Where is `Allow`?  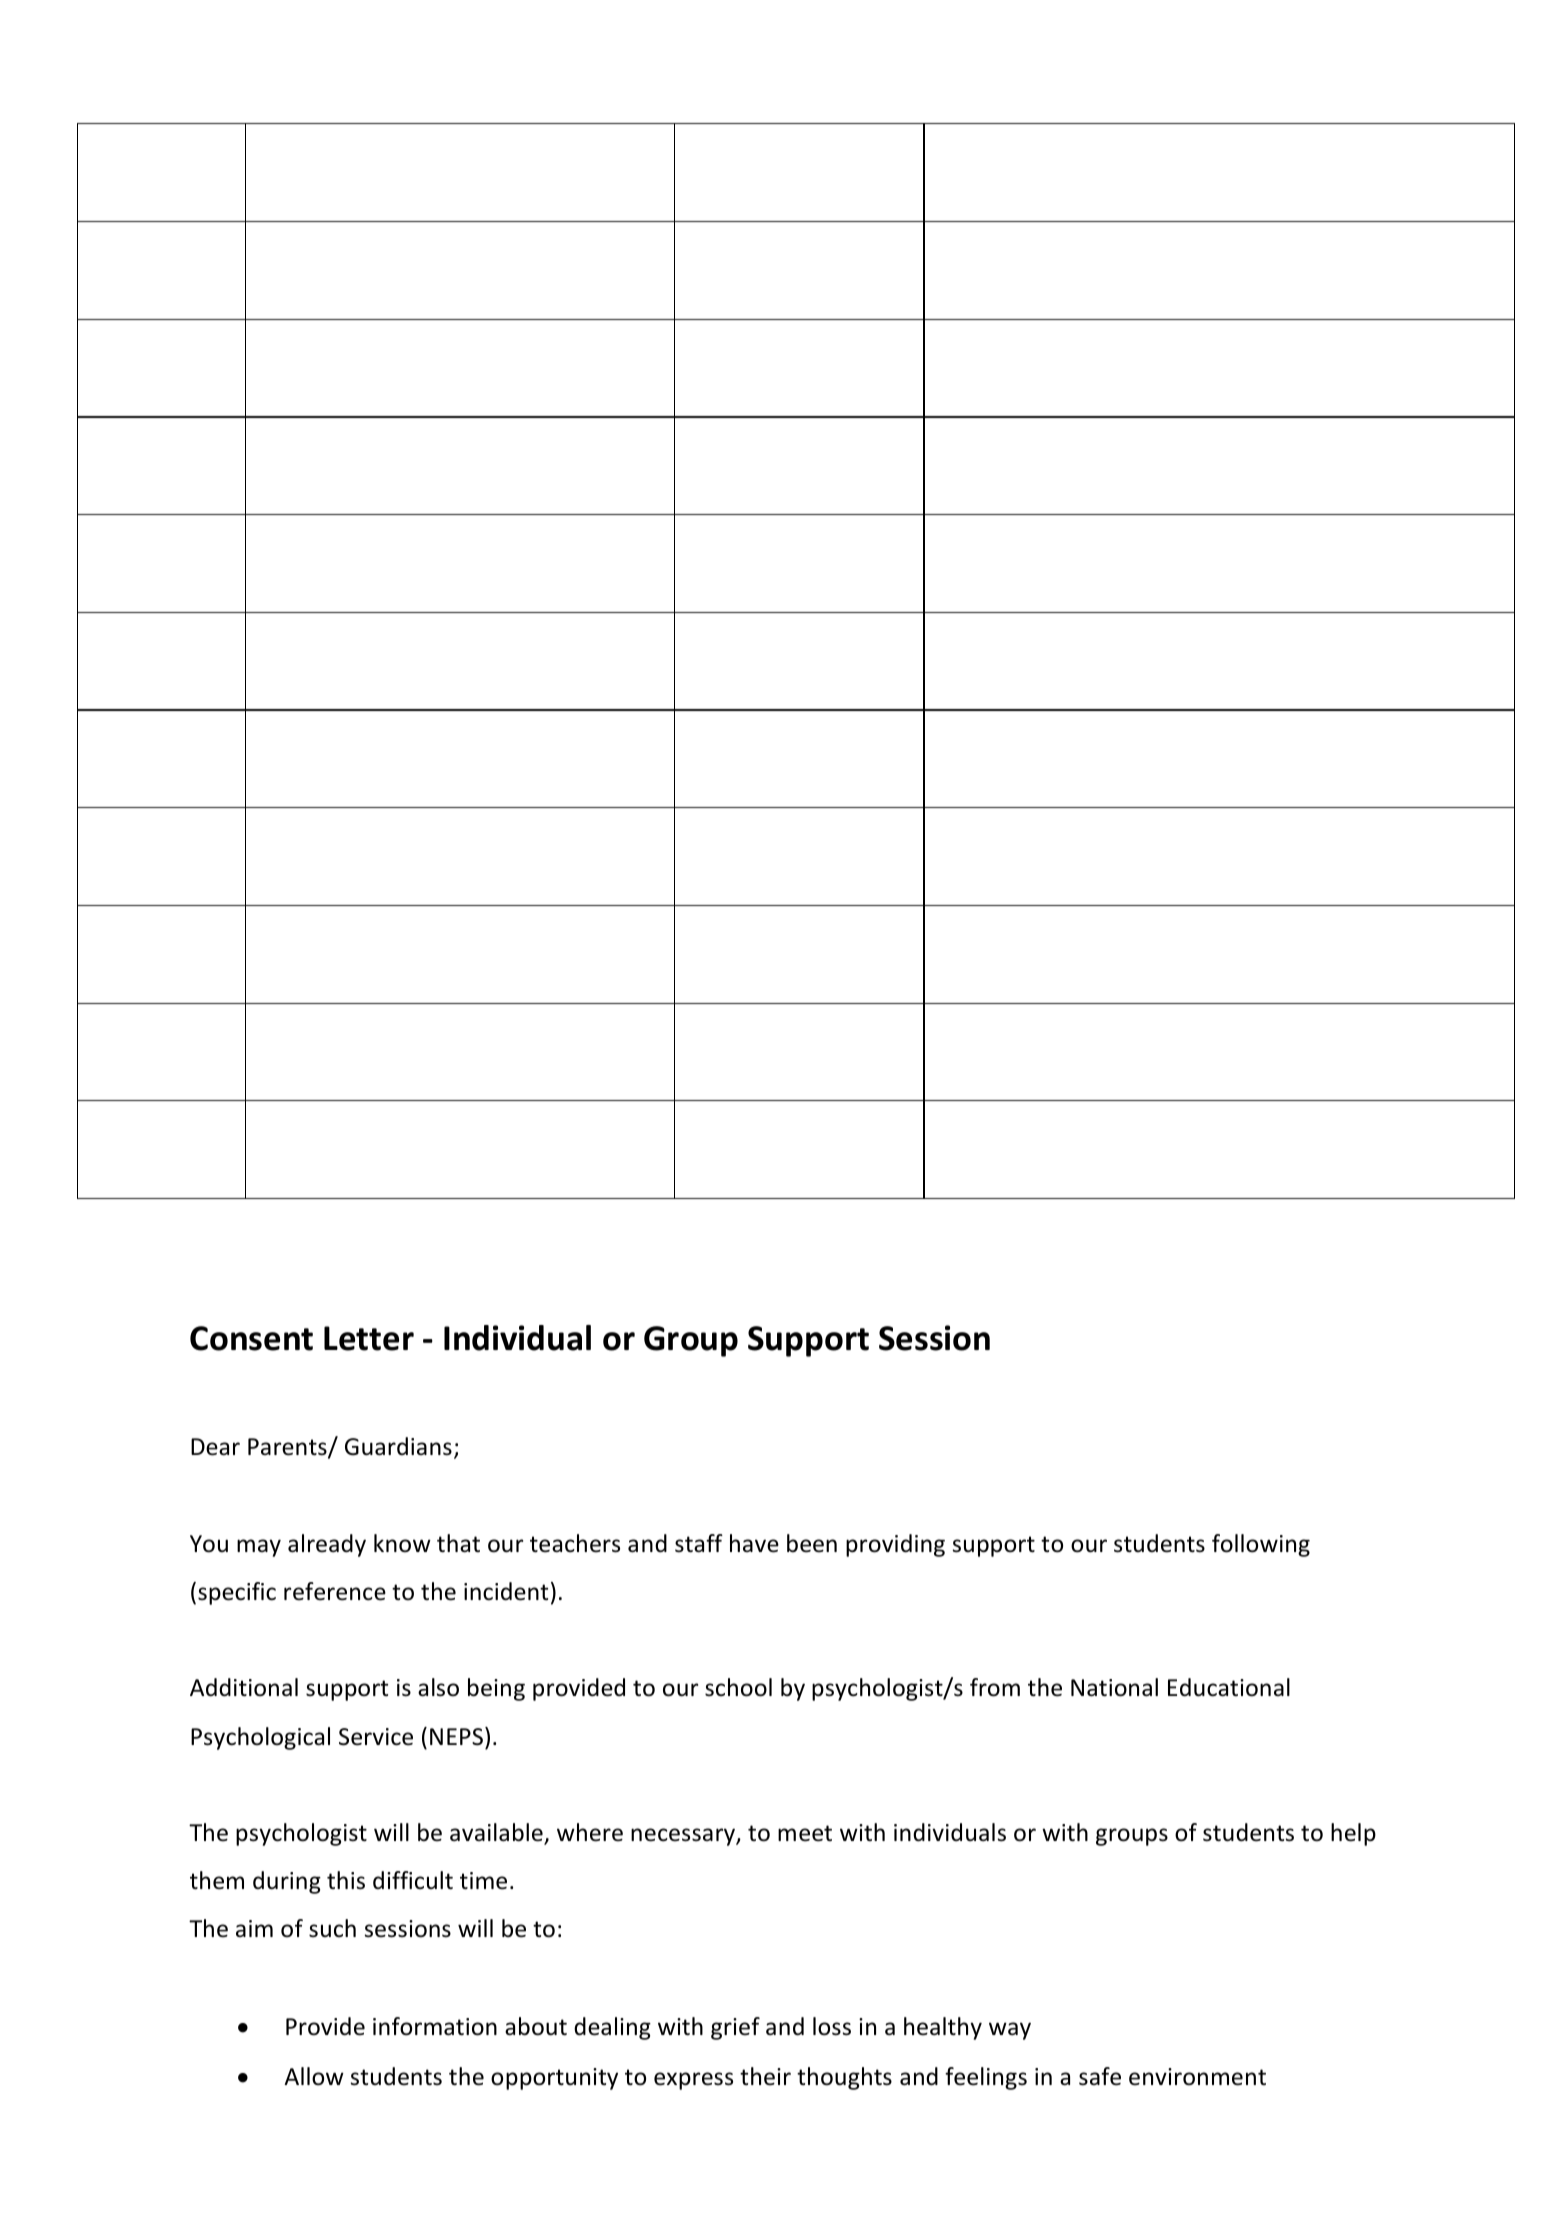
Allow is located at coordinates (314, 2076).
